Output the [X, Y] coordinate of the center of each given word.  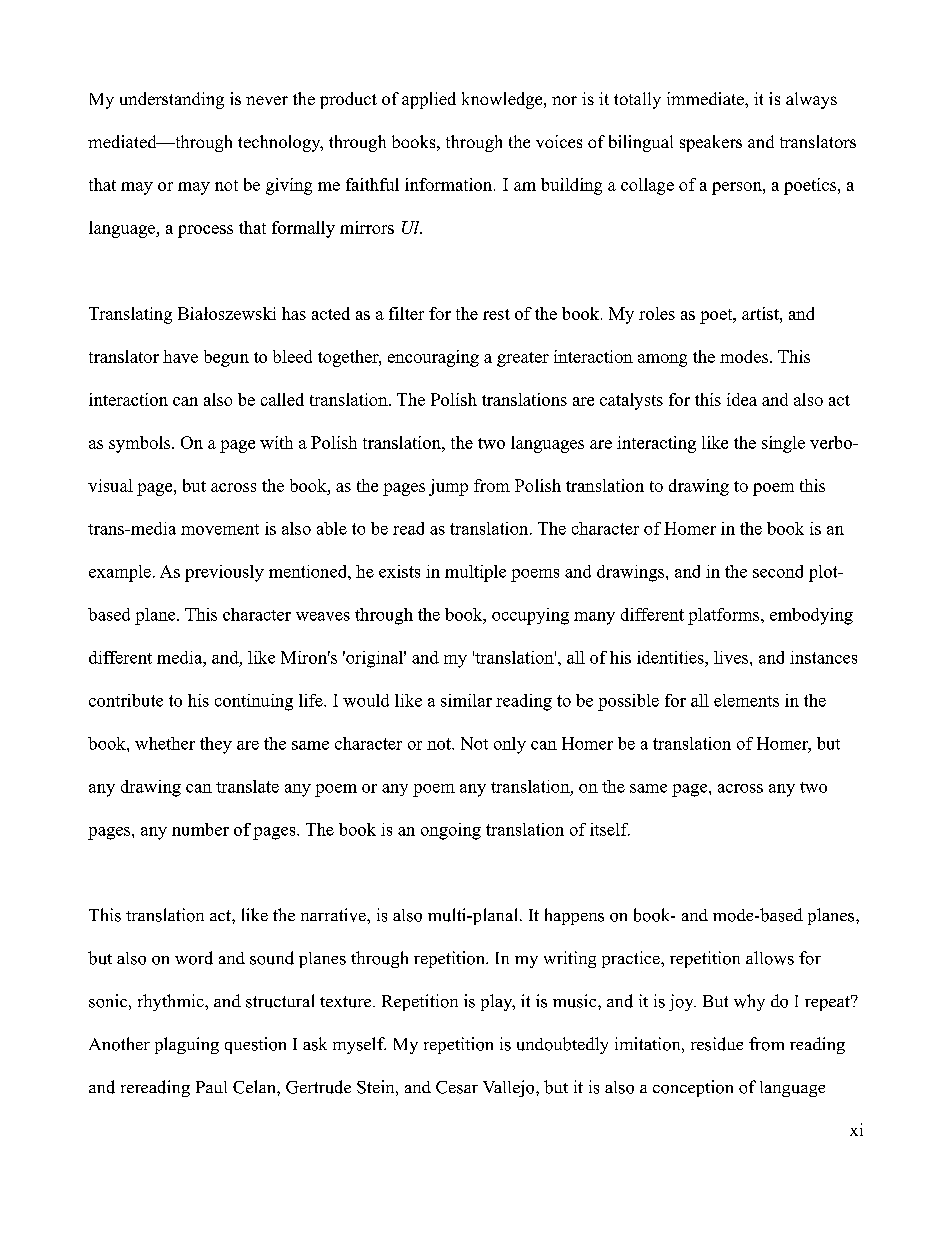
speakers [711, 143]
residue [717, 1044]
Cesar [457, 1087]
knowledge [503, 100]
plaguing [187, 1045]
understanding [172, 100]
